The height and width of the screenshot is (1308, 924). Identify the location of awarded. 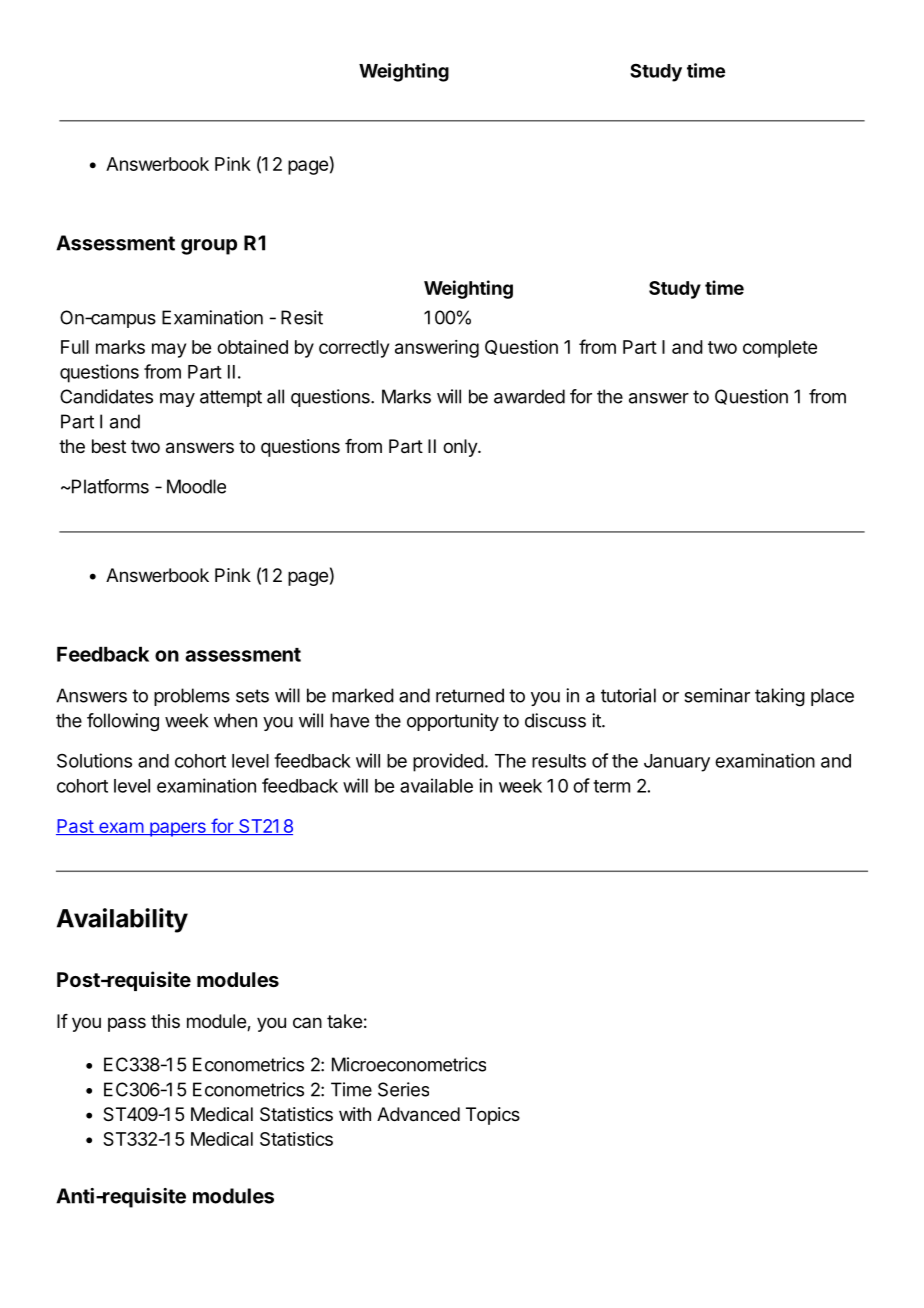
(529, 396).
